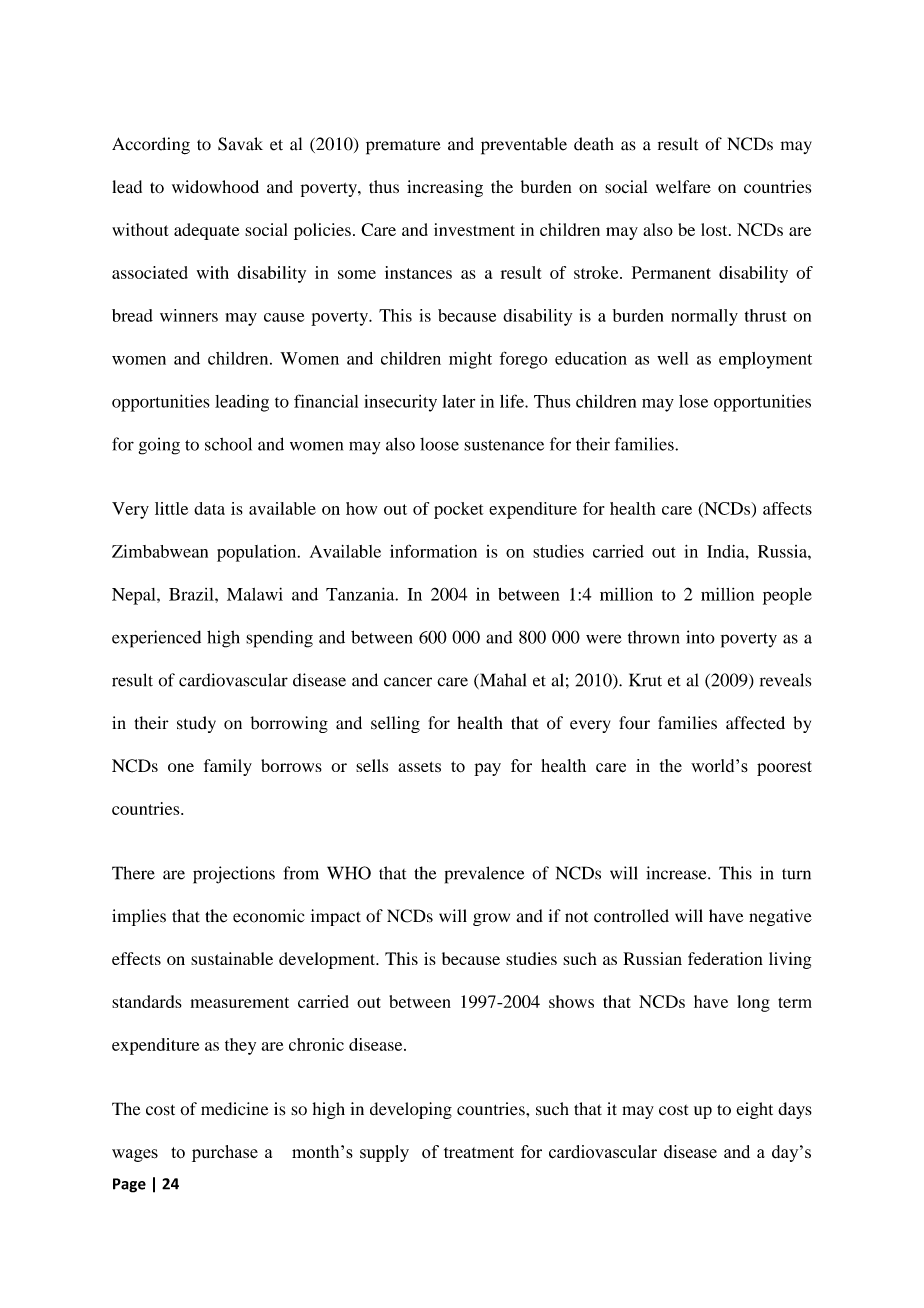  Describe the element at coordinates (787, 508) in the page. I see `affects` at that location.
